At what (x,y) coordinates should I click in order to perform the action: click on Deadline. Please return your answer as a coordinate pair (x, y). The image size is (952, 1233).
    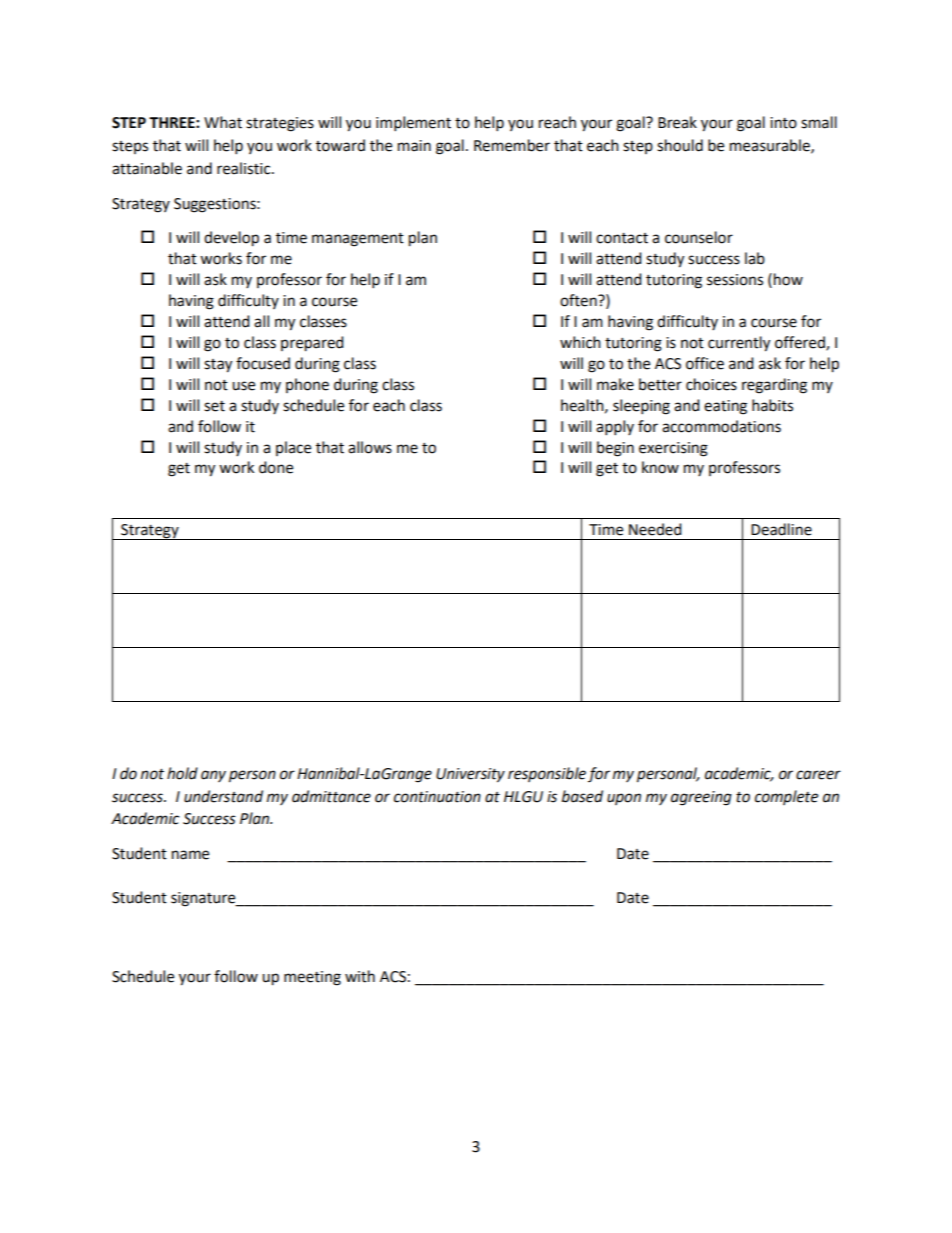
    Looking at the image, I should click on (781, 529).
